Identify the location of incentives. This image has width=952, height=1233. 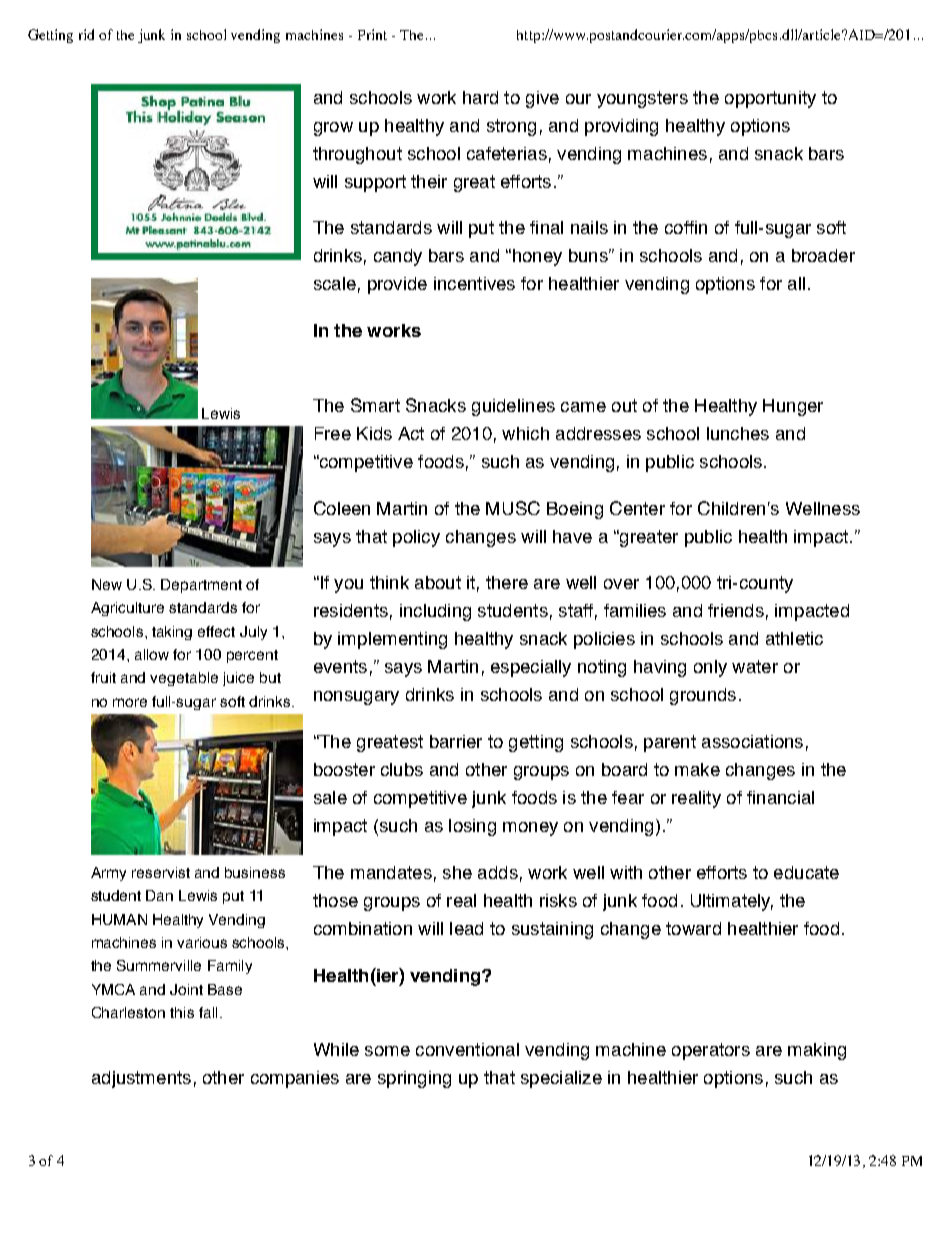
(474, 283).
